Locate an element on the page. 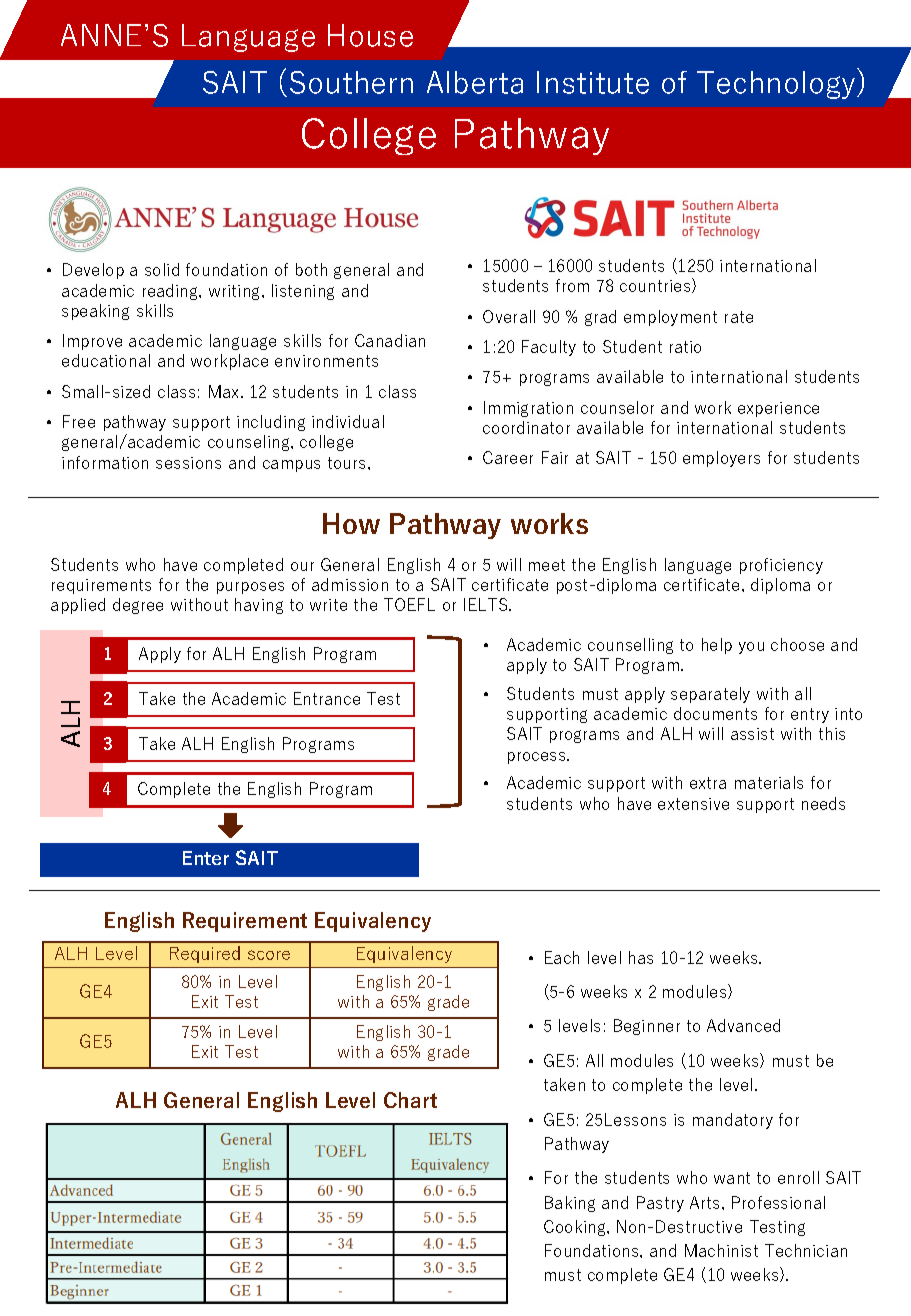 Image resolution: width=911 pixels, height=1316 pixels. Technology is located at coordinates (777, 83).
